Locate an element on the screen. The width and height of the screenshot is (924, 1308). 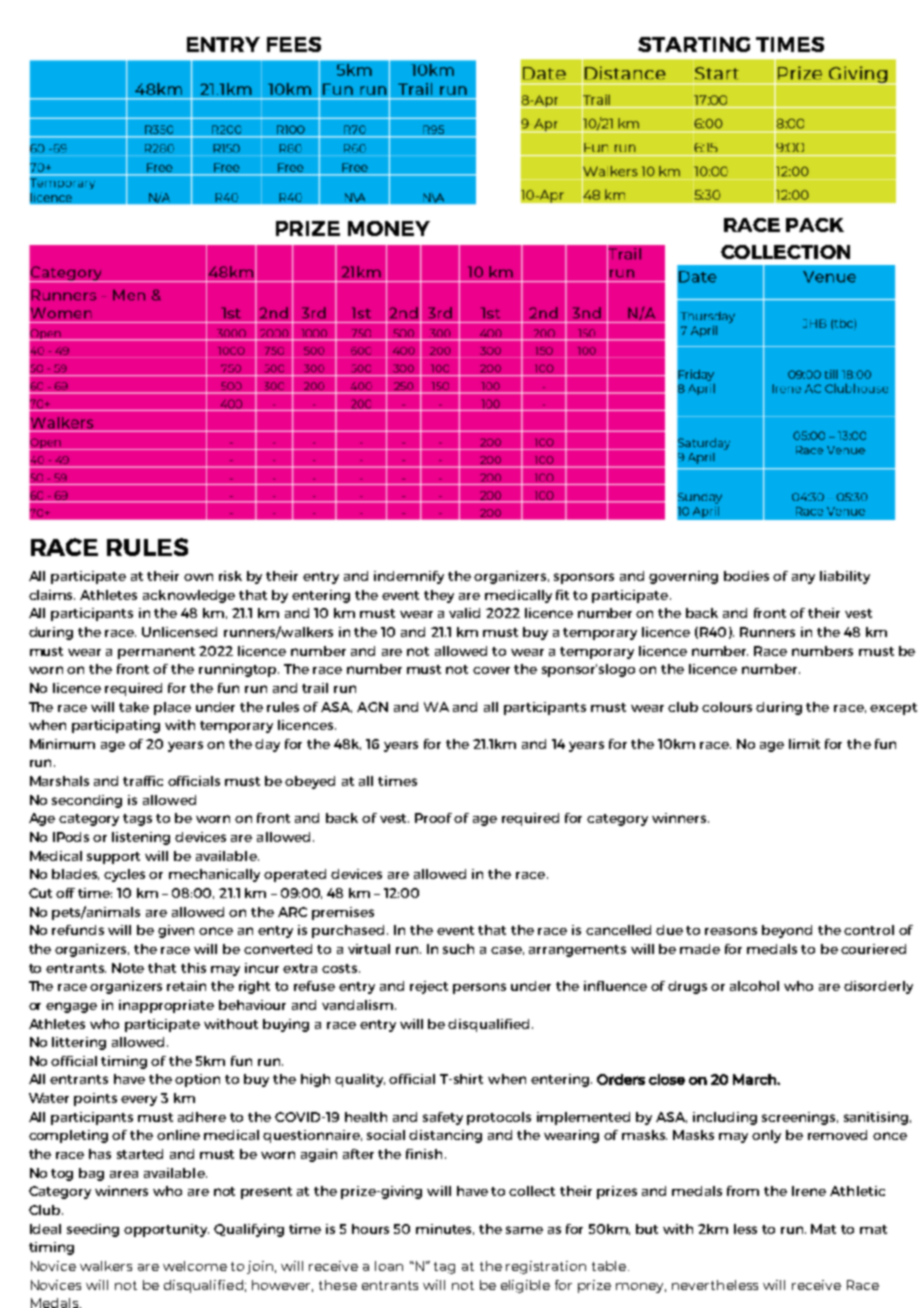
bodies is located at coordinates (746, 576).
